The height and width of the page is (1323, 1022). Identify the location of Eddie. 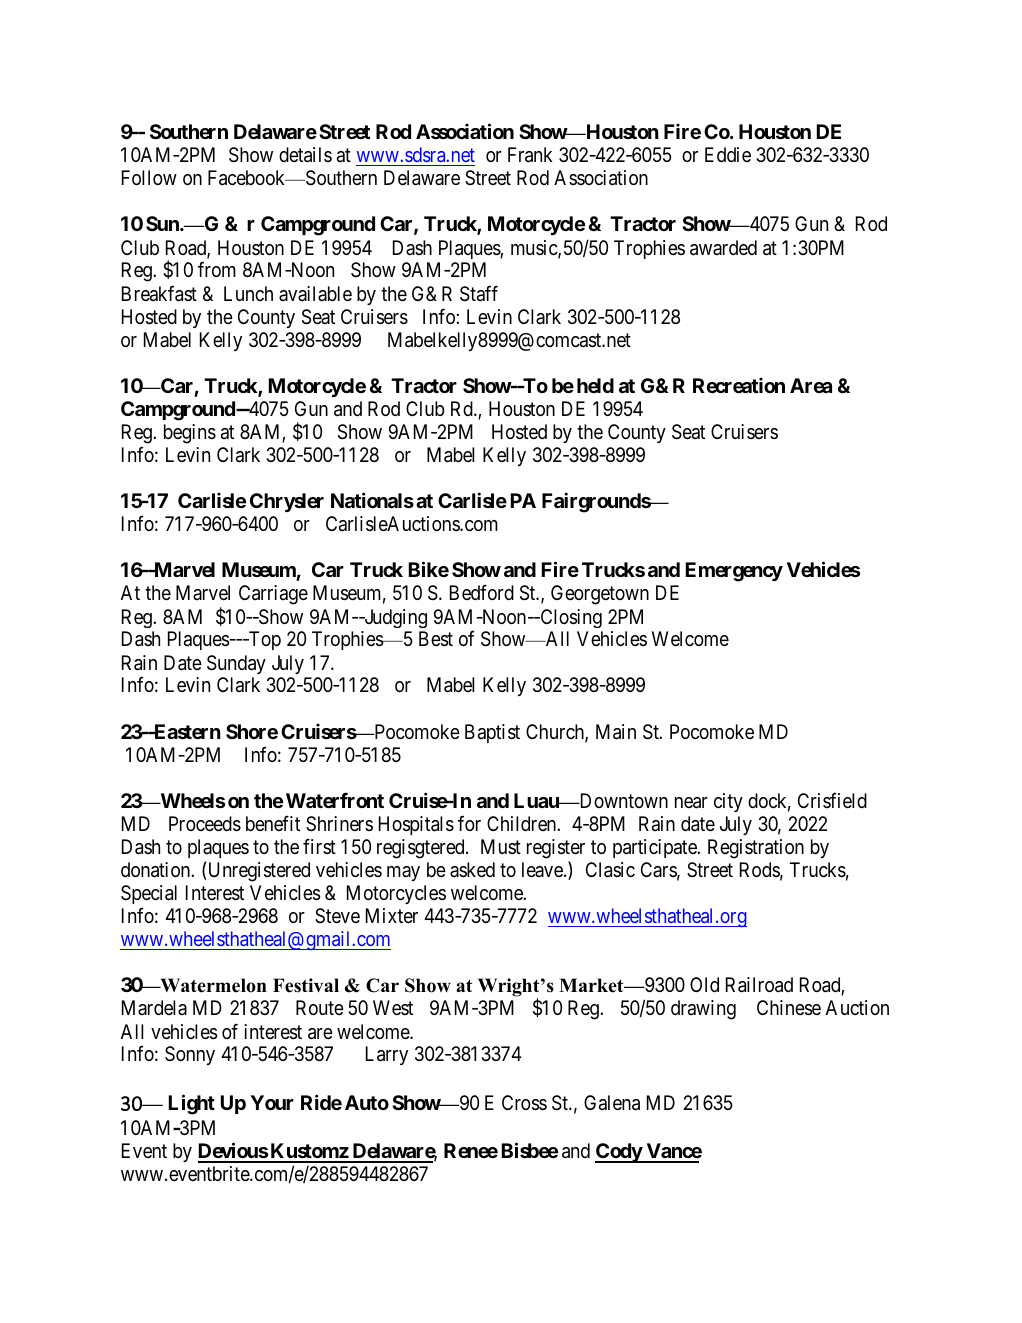
(728, 154).
